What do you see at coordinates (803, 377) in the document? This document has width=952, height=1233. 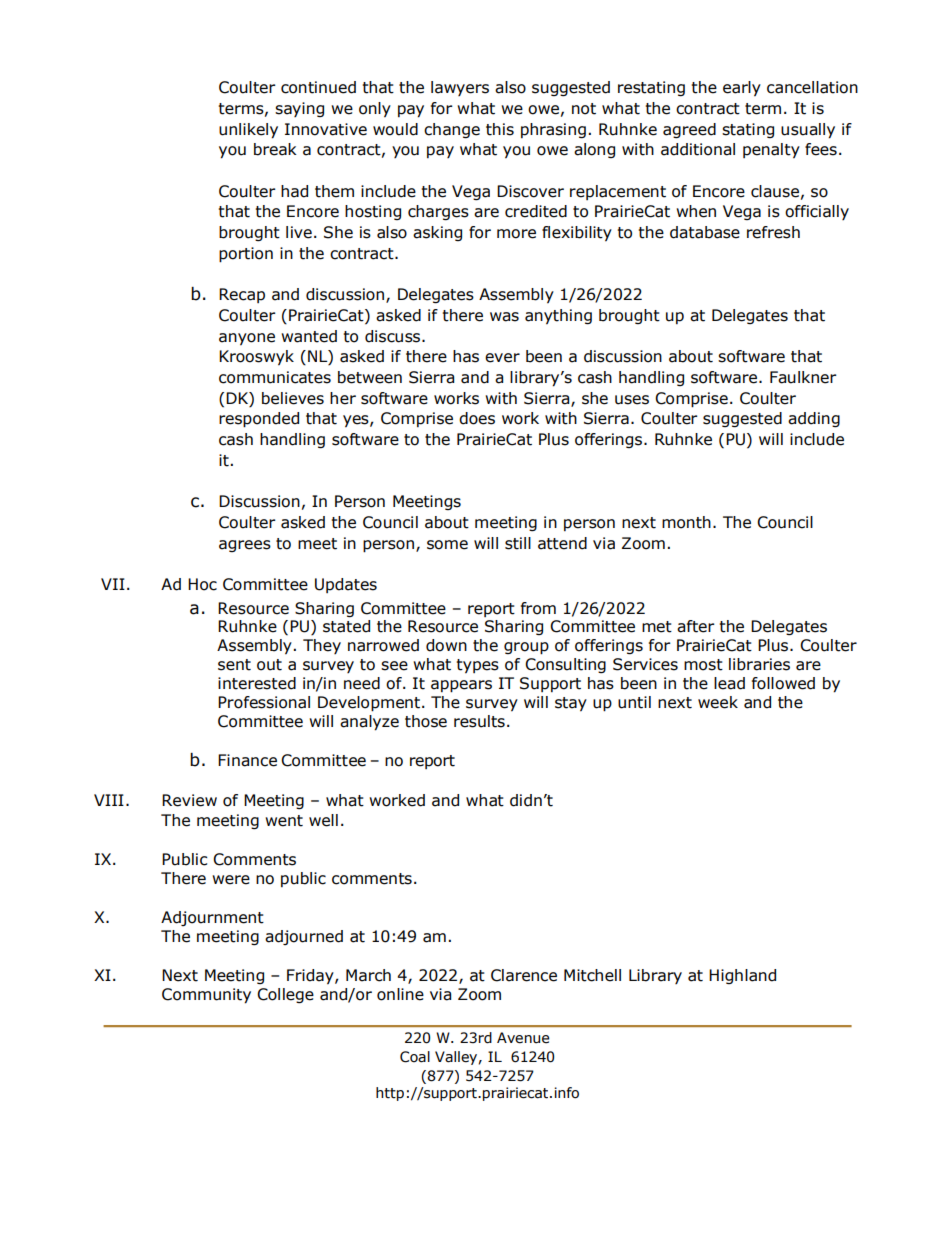 I see `Faulkner` at bounding box center [803, 377].
